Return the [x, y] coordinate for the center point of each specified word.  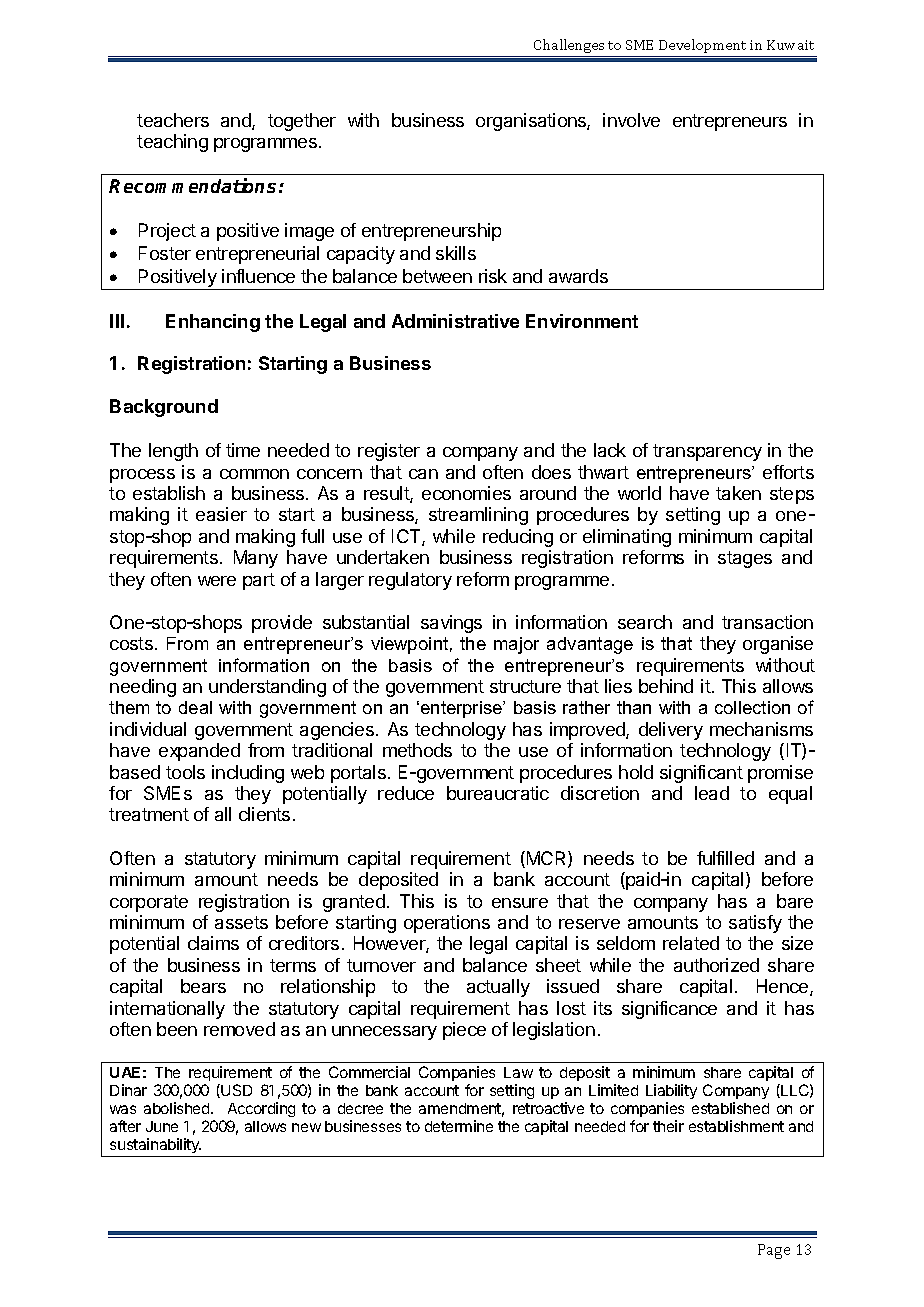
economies [466, 493]
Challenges [569, 48]
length [173, 452]
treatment [149, 814]
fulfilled [725, 858]
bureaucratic [498, 793]
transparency [707, 452]
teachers [173, 120]
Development [702, 46]
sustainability [155, 1147]
